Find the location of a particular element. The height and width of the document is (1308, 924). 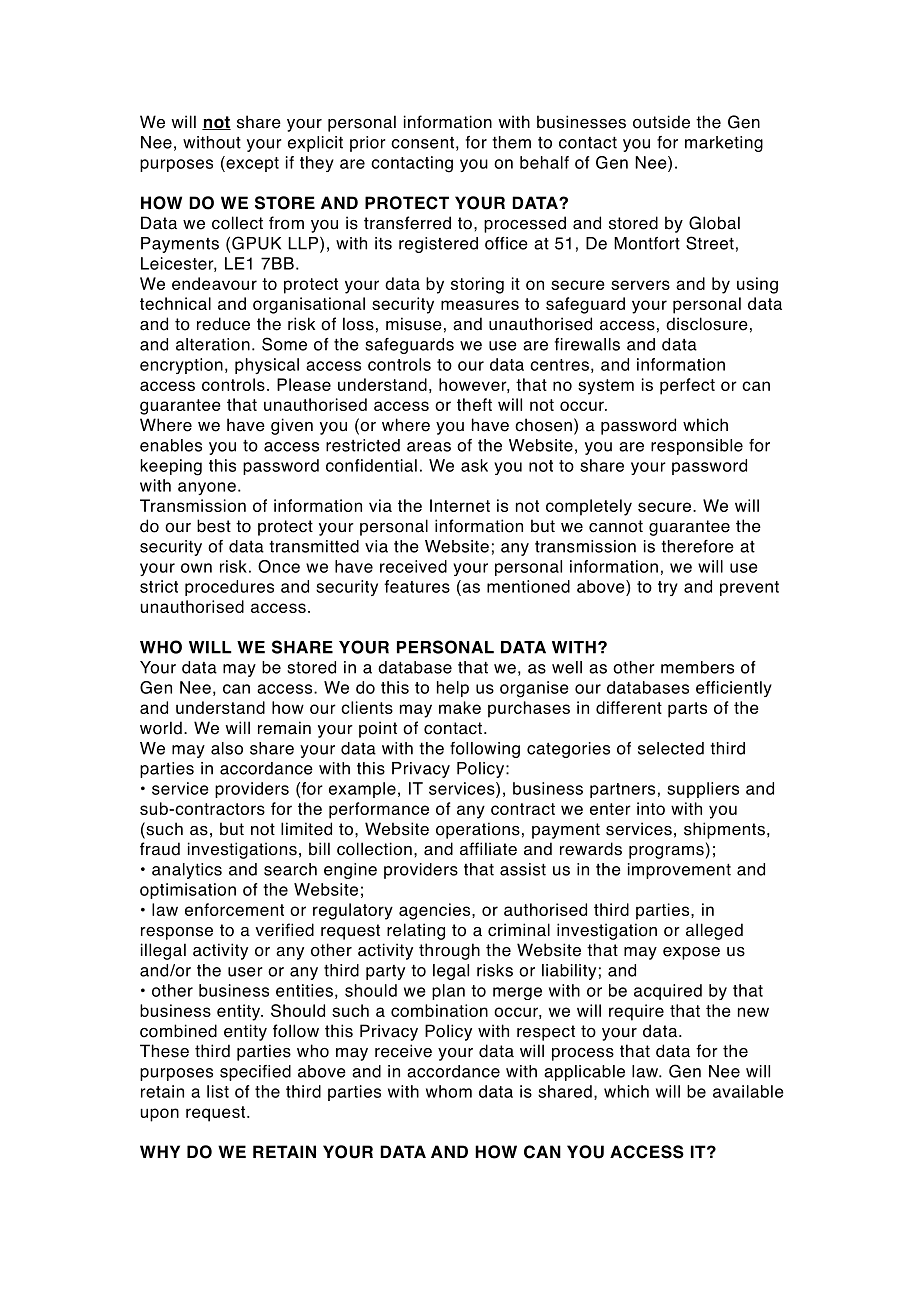

enforcement is located at coordinates (234, 909).
